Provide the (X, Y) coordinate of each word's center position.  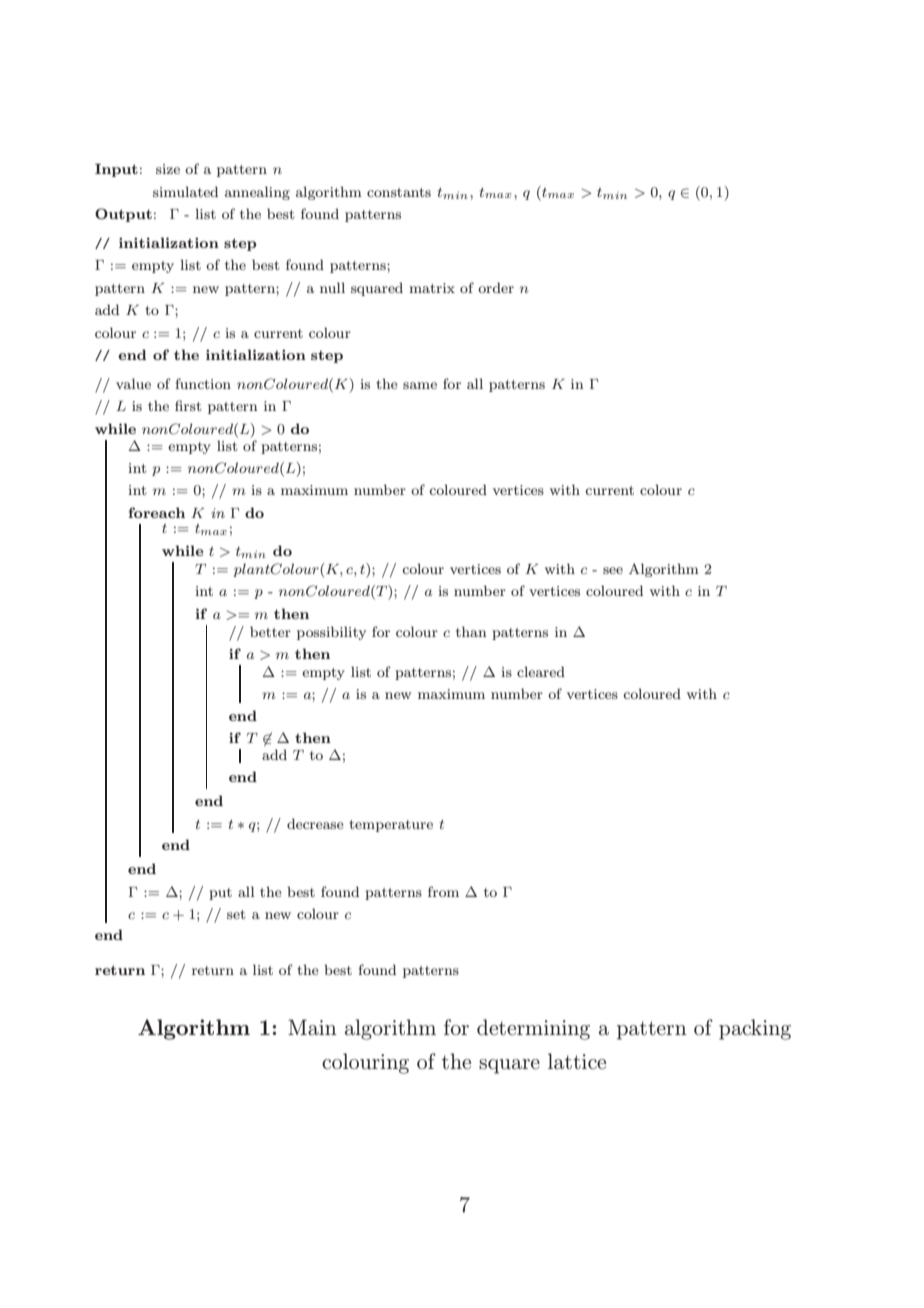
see (613, 570)
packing (755, 1029)
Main (312, 1027)
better (270, 631)
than (471, 631)
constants (399, 192)
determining (533, 1029)
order (496, 287)
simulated (185, 191)
